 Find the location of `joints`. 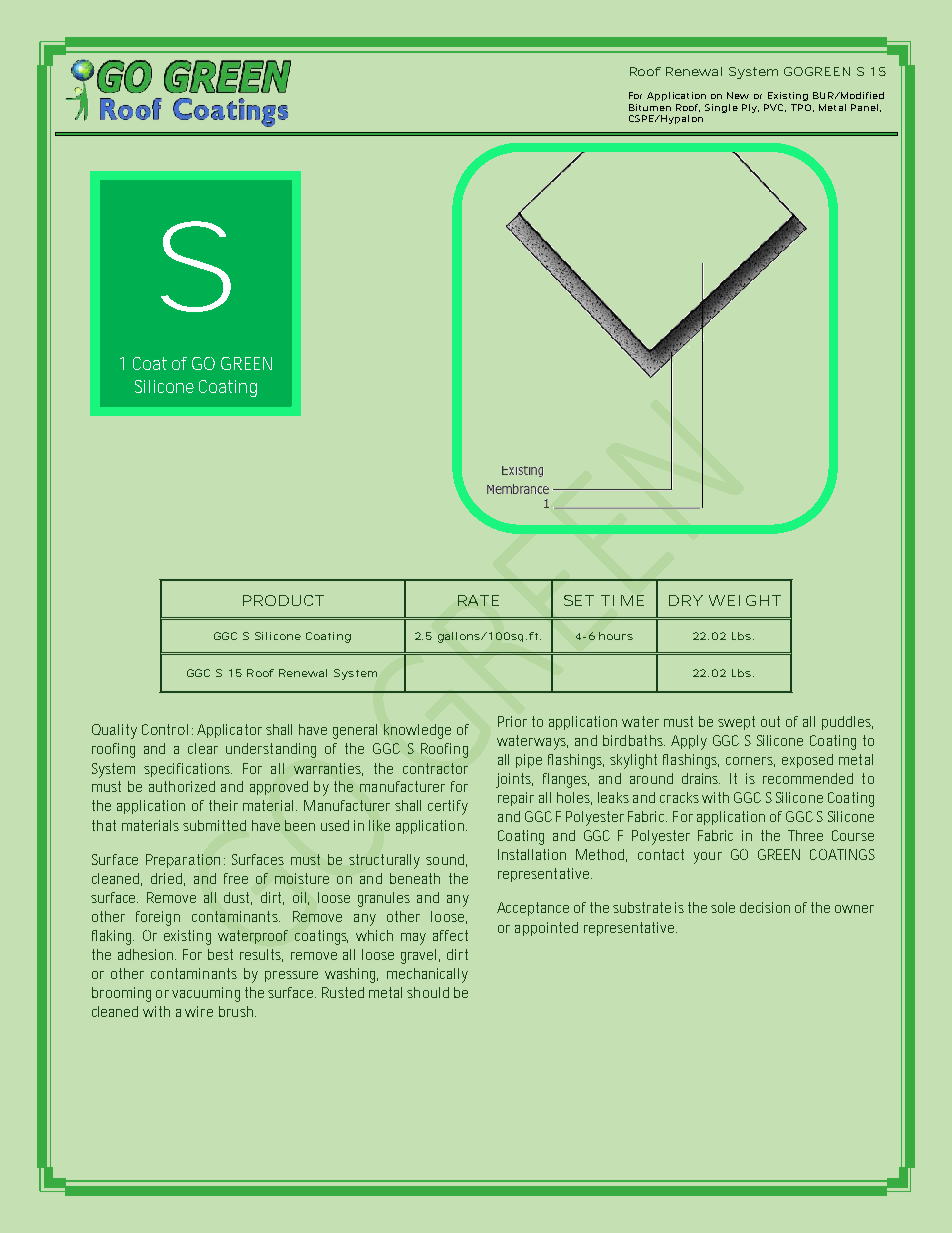

joints is located at coordinates (514, 780).
